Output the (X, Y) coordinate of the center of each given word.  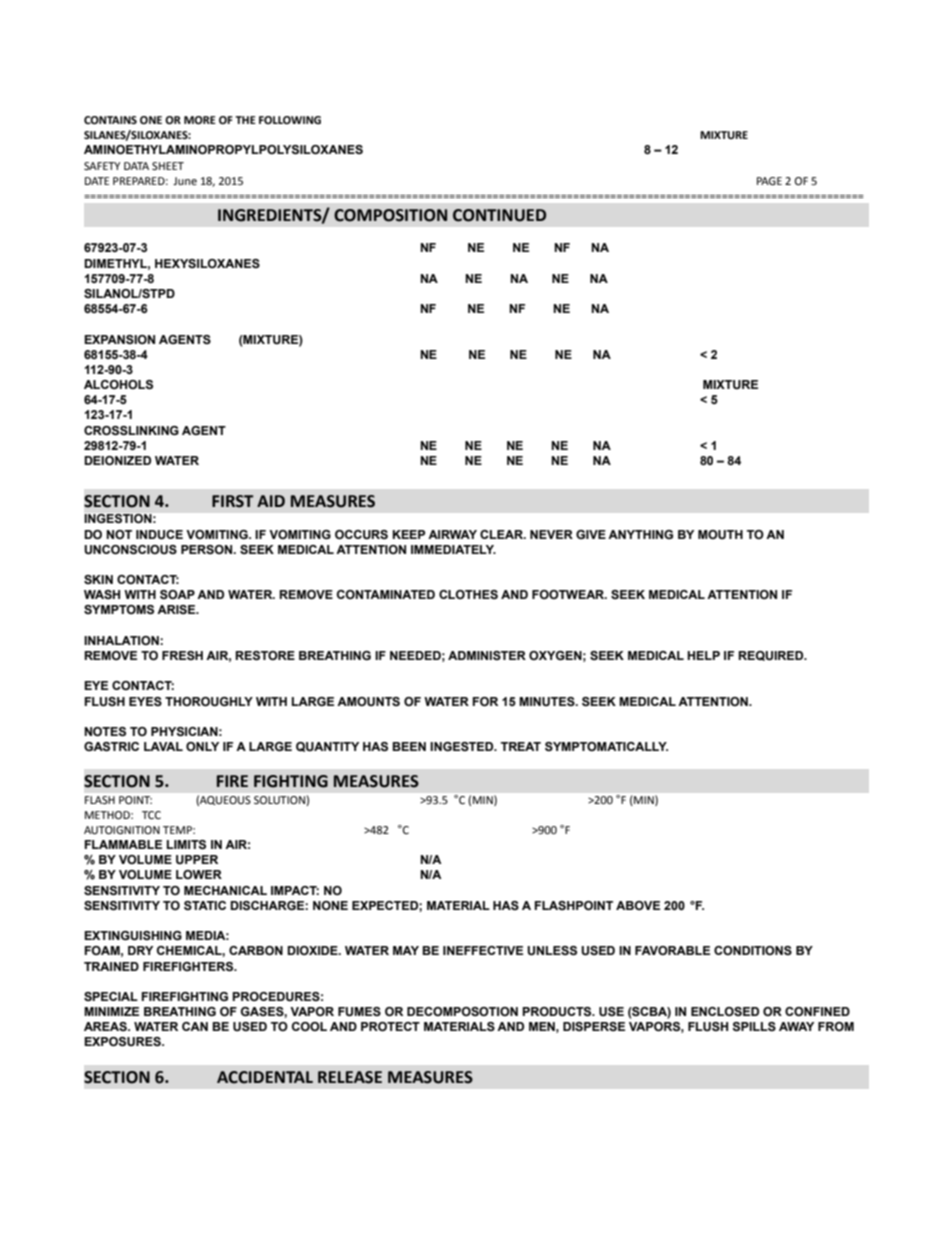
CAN (195, 1026)
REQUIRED (772, 656)
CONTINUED (499, 215)
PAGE (769, 181)
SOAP (177, 594)
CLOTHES (468, 594)
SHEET (168, 166)
